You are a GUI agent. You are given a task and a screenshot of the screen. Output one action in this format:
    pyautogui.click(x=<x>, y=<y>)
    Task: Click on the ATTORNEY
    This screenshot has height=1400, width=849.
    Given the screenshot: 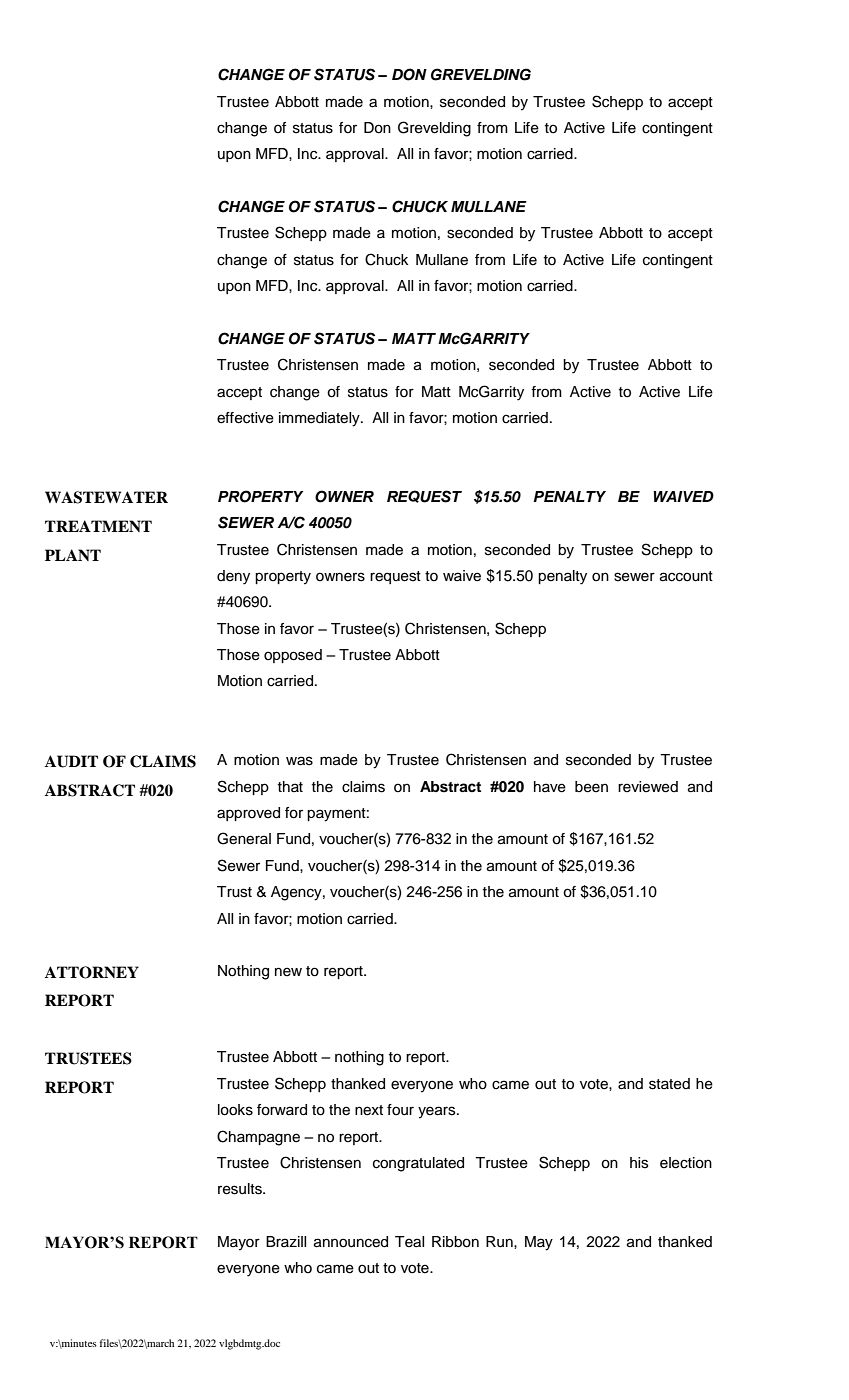 What is the action you would take?
    pyautogui.click(x=92, y=972)
